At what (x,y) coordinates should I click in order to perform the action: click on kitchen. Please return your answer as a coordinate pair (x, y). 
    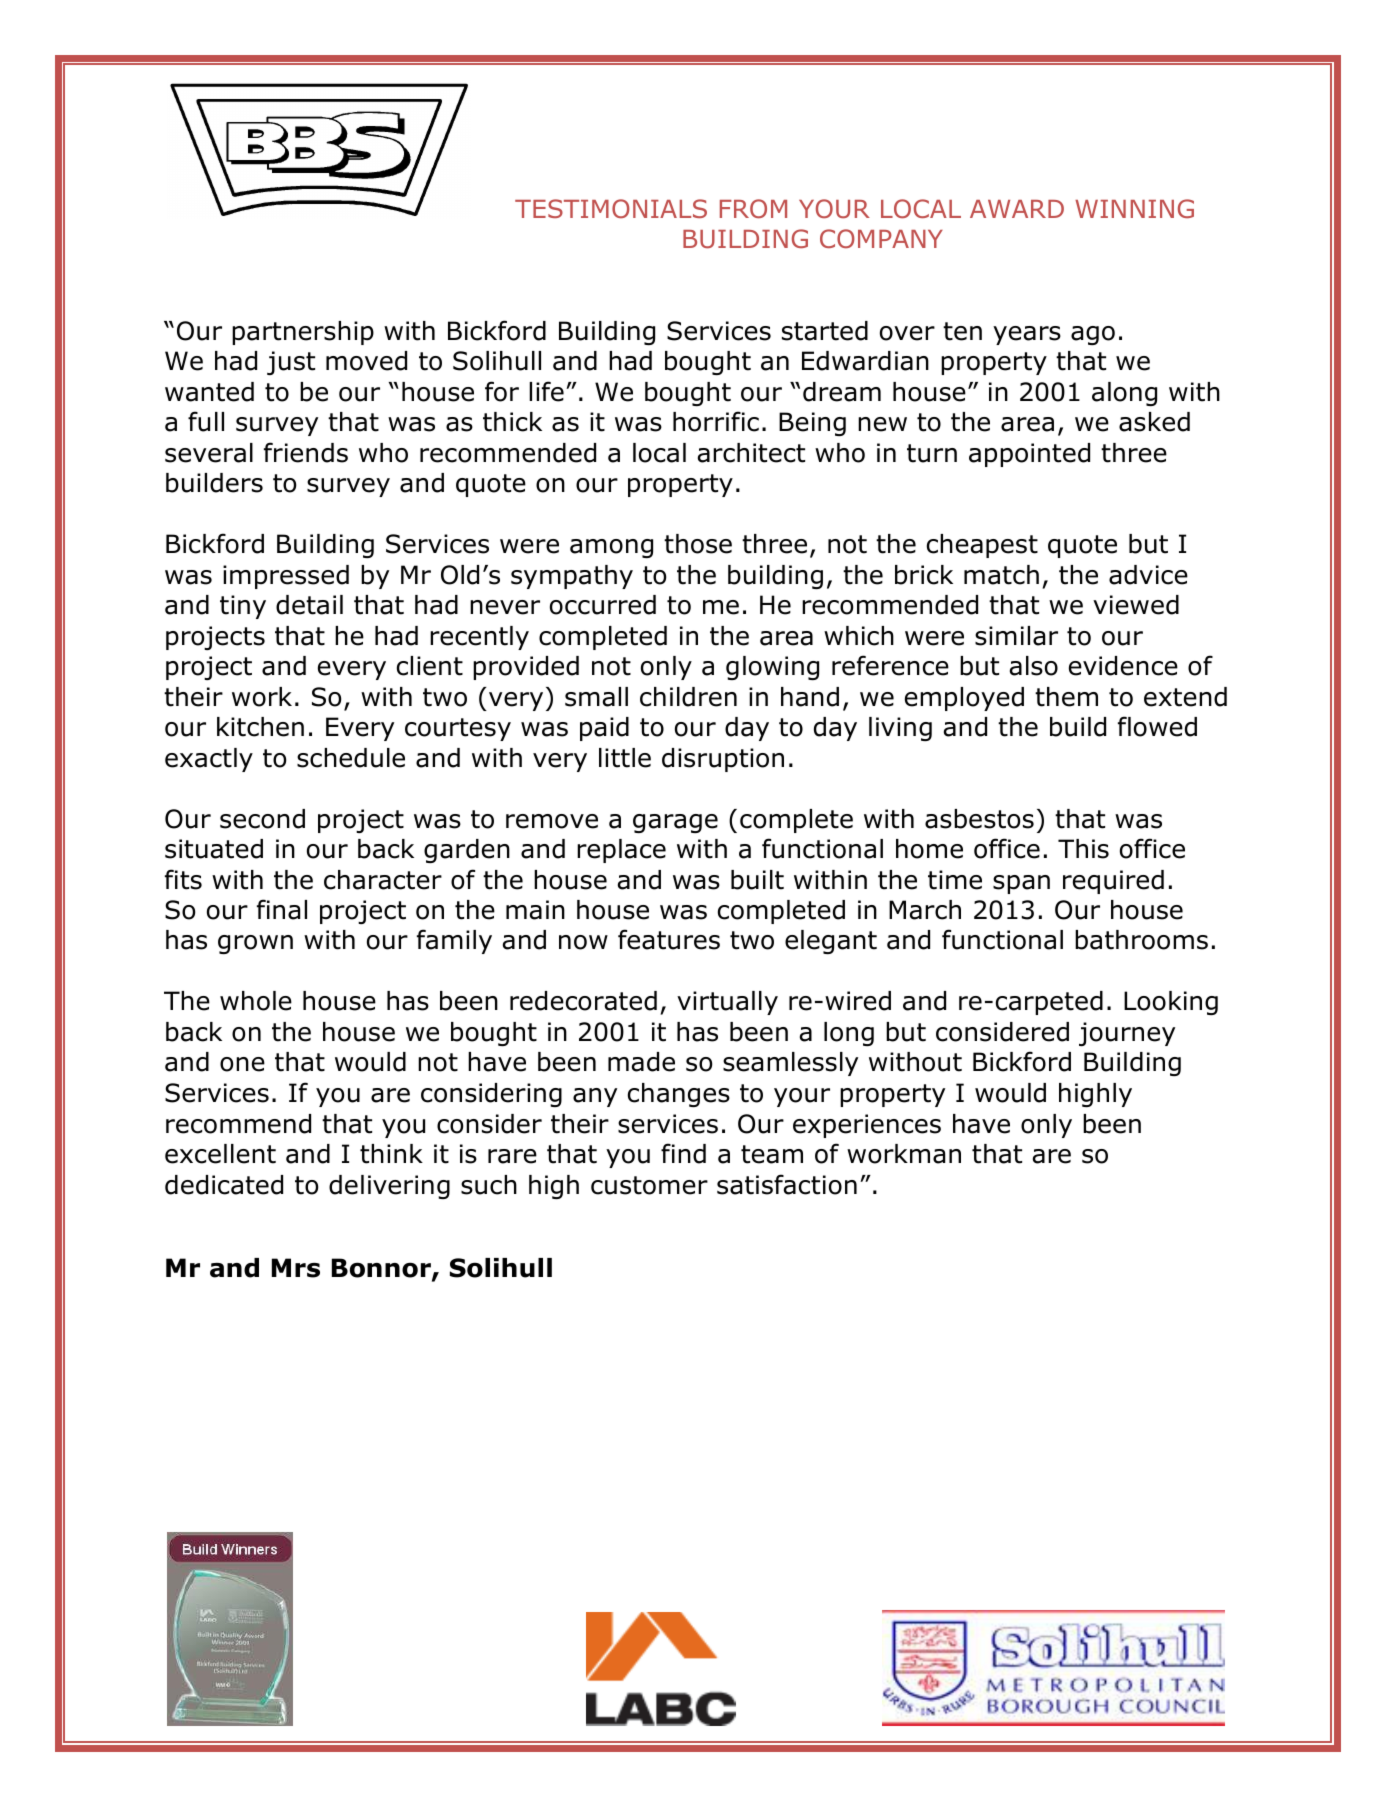
    Looking at the image, I should click on (260, 727).
